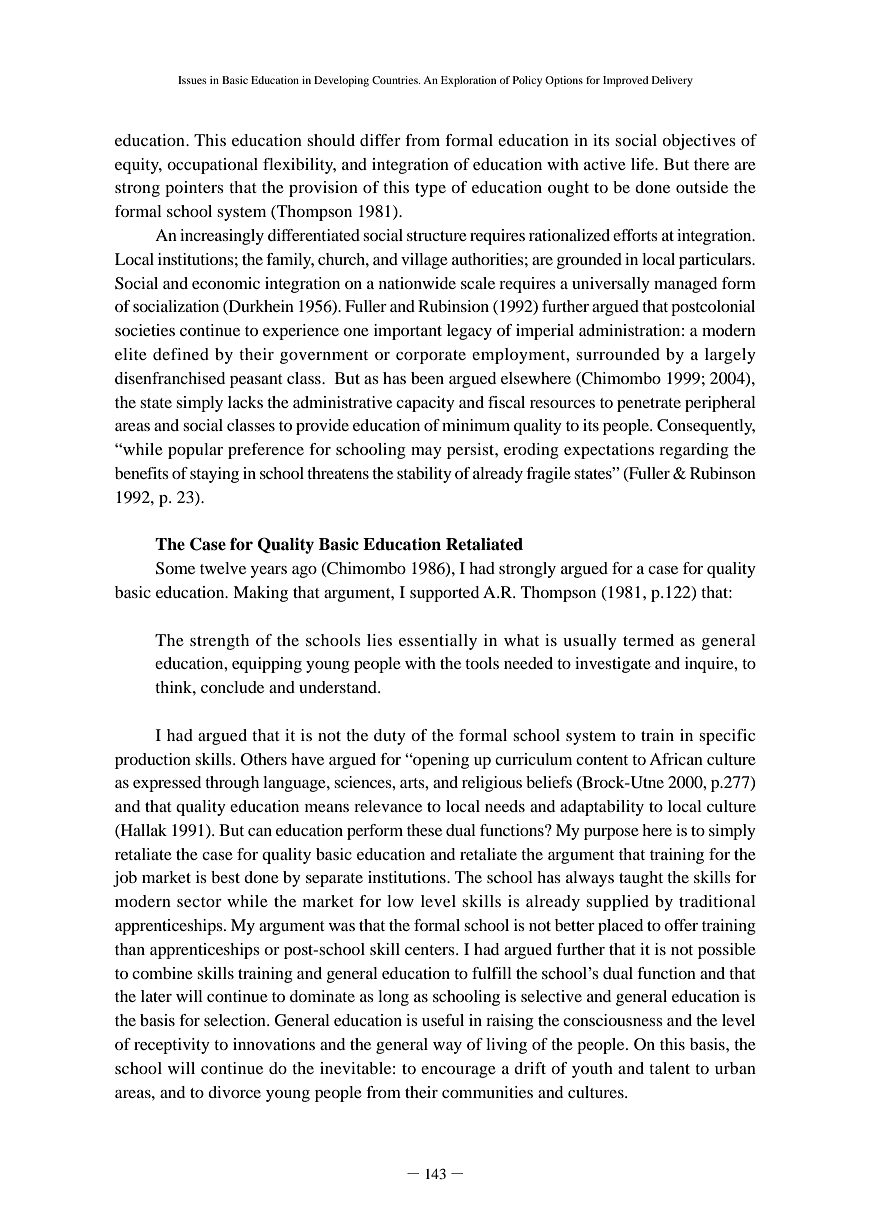 Image resolution: width=871 pixels, height=1230 pixels. What do you see at coordinates (181, 354) in the page?
I see `defined` at bounding box center [181, 354].
